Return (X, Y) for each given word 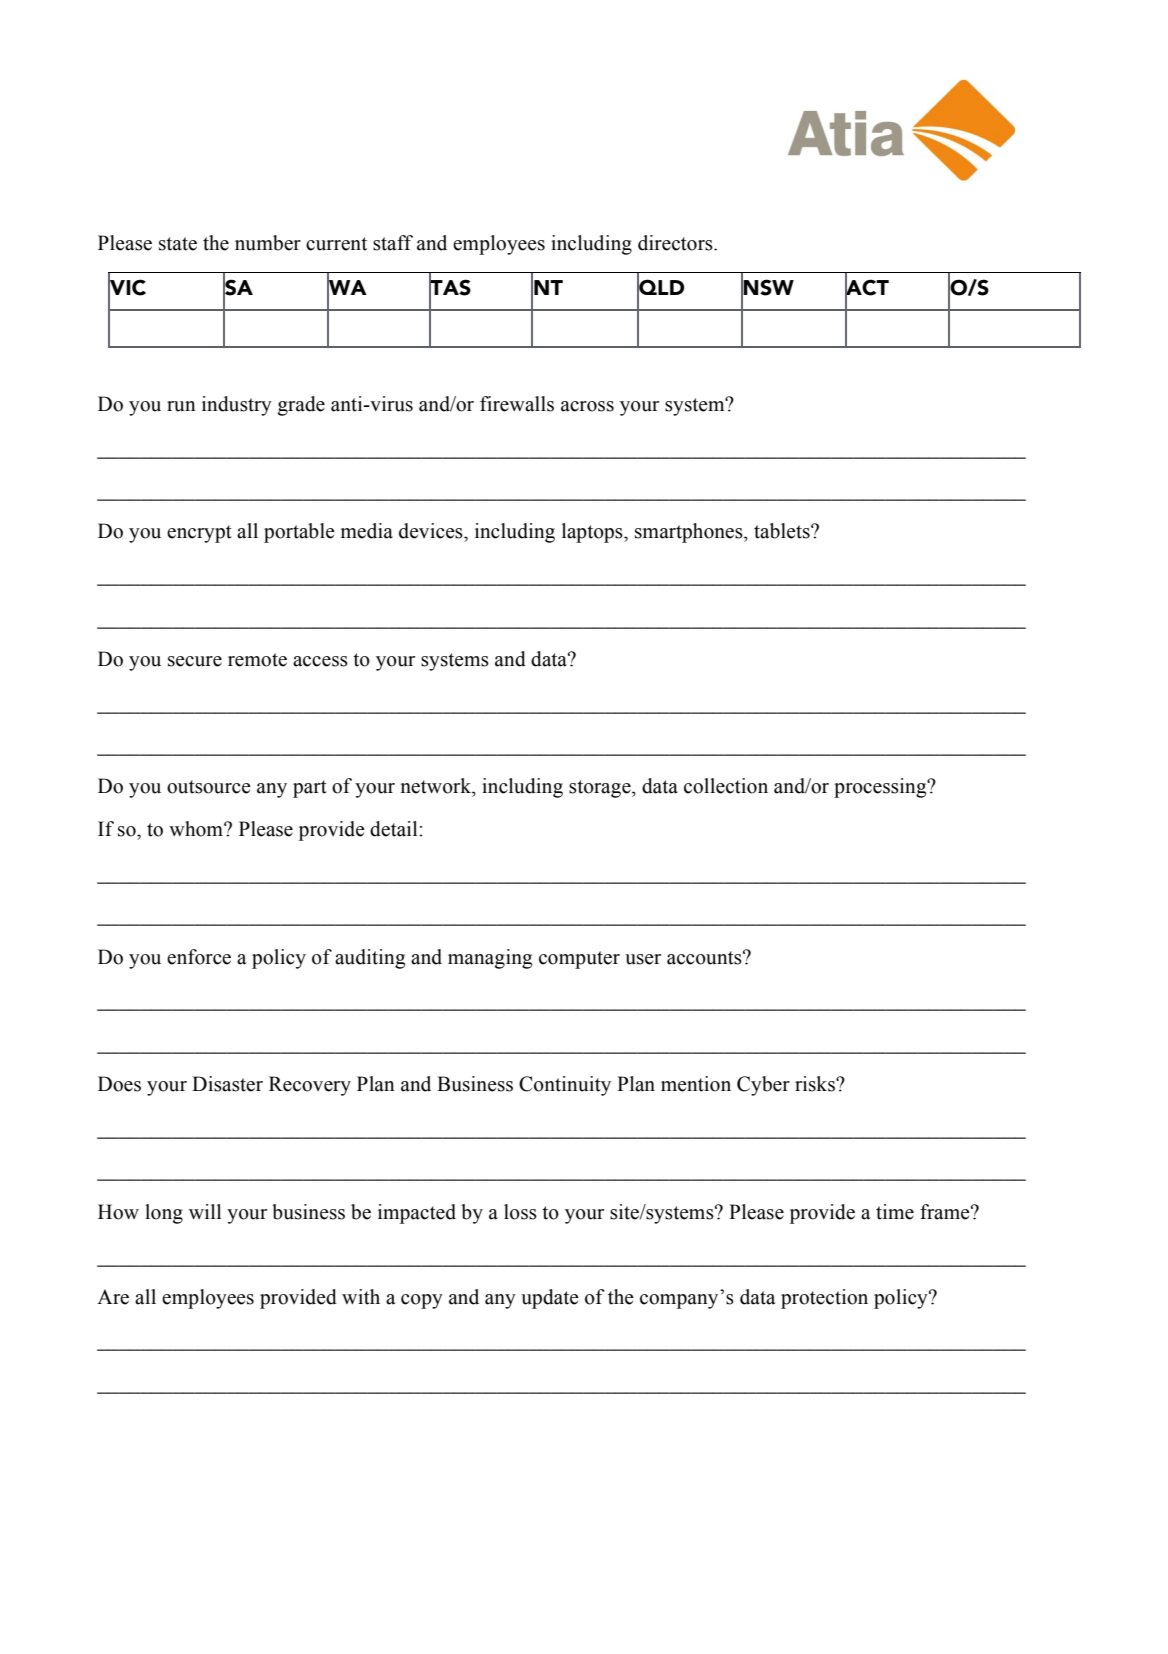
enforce (199, 957)
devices (432, 531)
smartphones (690, 533)
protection (824, 1299)
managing (490, 959)
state (178, 244)
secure (195, 661)
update (550, 1299)
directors (676, 243)
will (205, 1211)
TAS (450, 287)
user (643, 959)
